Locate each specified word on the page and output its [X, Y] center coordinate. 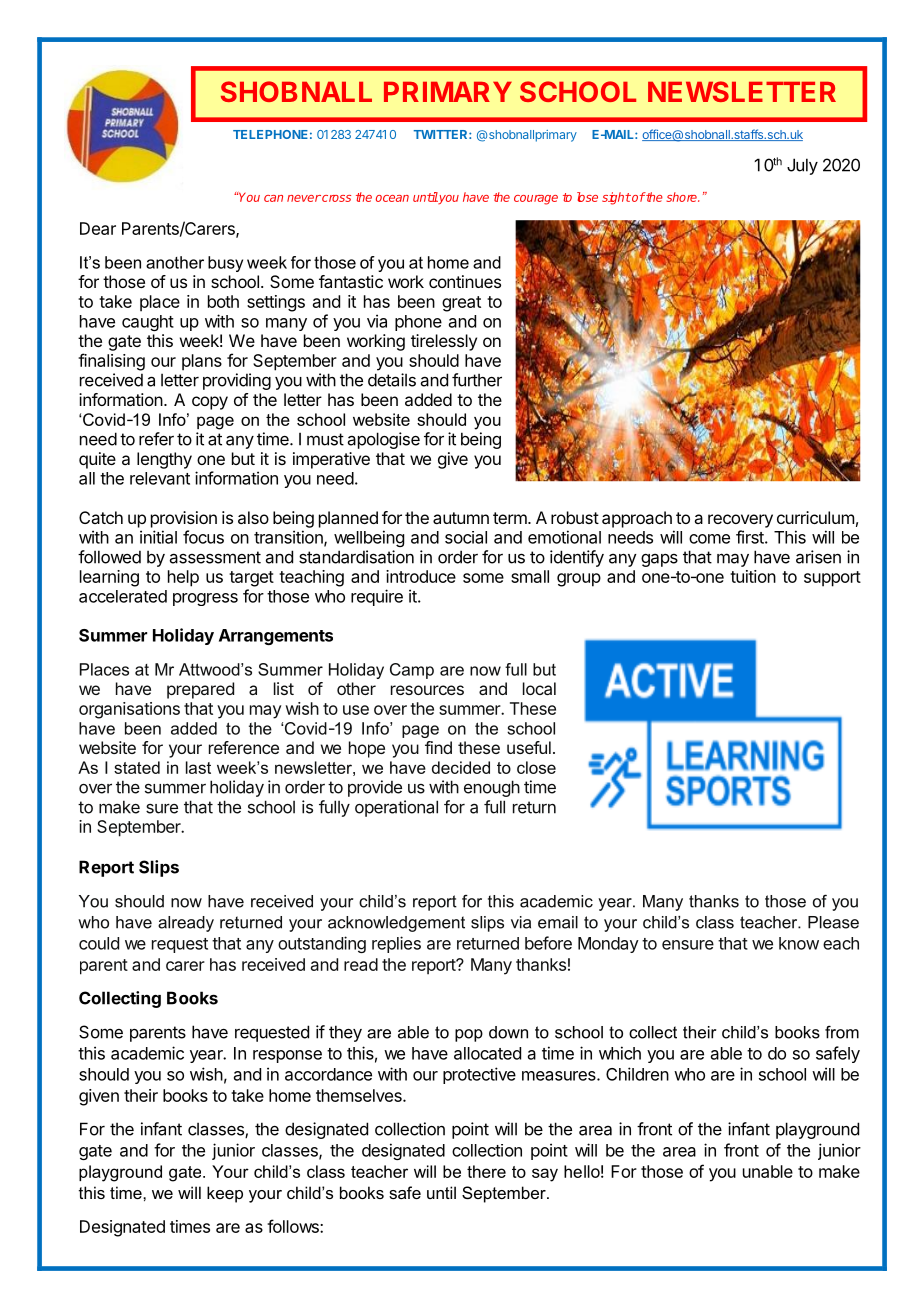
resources [427, 690]
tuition [753, 576]
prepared [200, 690]
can [273, 198]
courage [536, 200]
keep [225, 1194]
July [802, 166]
